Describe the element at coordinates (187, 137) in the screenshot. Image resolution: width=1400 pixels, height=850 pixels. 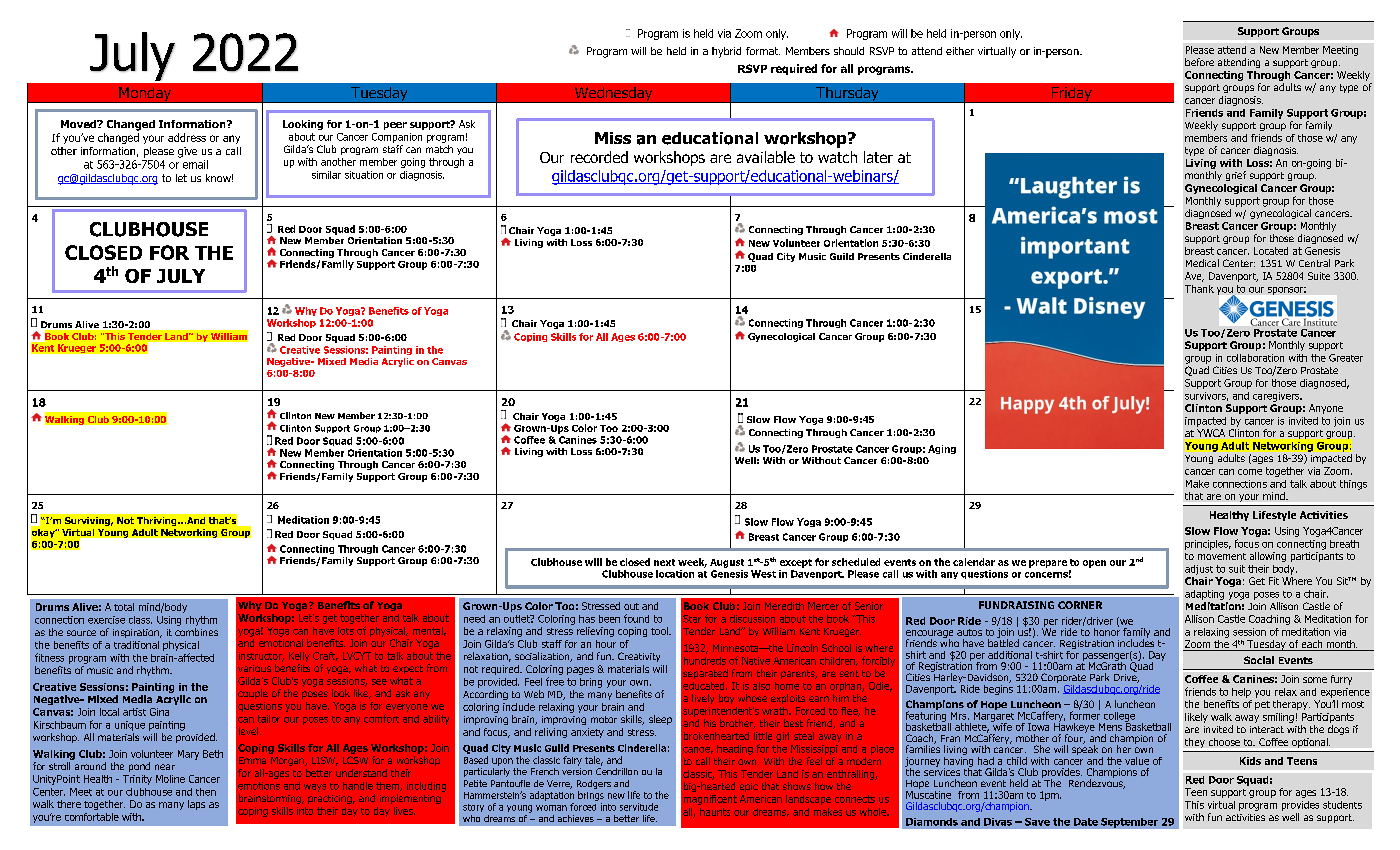
I see `address` at that location.
